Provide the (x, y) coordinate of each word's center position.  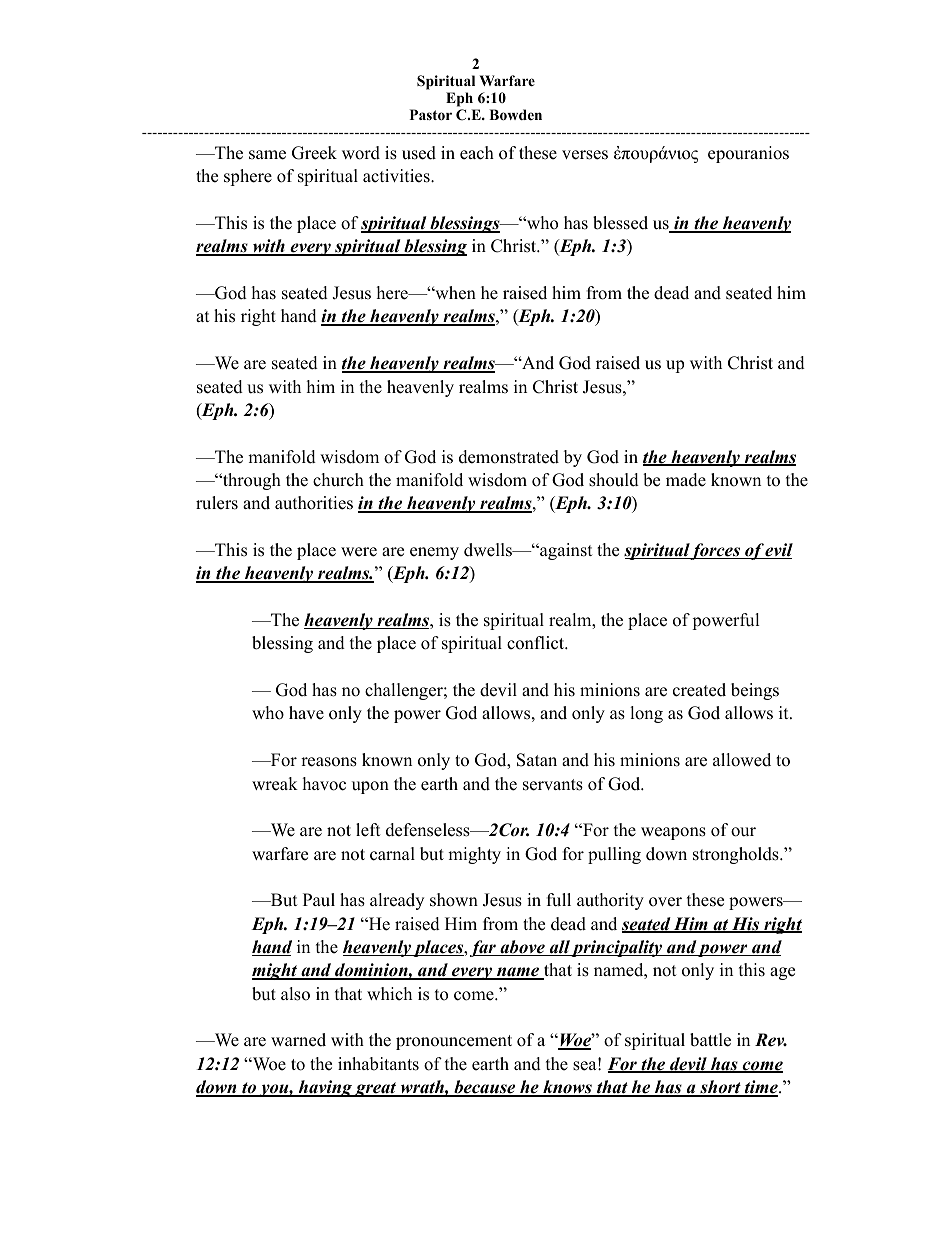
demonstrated (509, 457)
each (477, 153)
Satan (537, 760)
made (686, 480)
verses (585, 155)
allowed (742, 760)
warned (298, 1040)
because (485, 1088)
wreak (275, 784)
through (251, 481)
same (267, 155)
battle (710, 1040)
